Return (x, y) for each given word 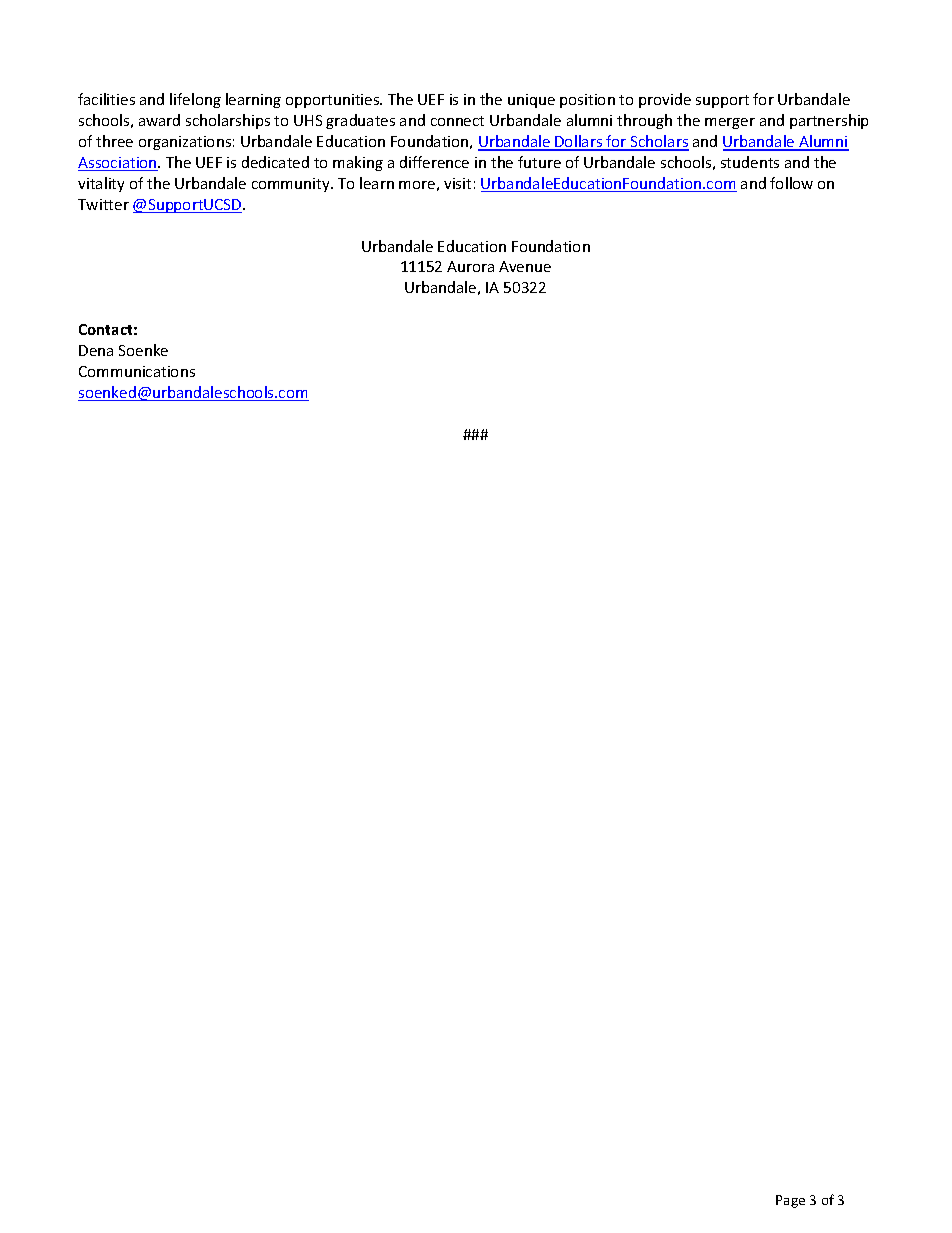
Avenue (525, 266)
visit (457, 183)
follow (791, 183)
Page (790, 1201)
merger (730, 123)
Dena (96, 350)
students (750, 162)
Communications (137, 371)
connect (457, 121)
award (159, 120)
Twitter (103, 204)
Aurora (470, 266)
